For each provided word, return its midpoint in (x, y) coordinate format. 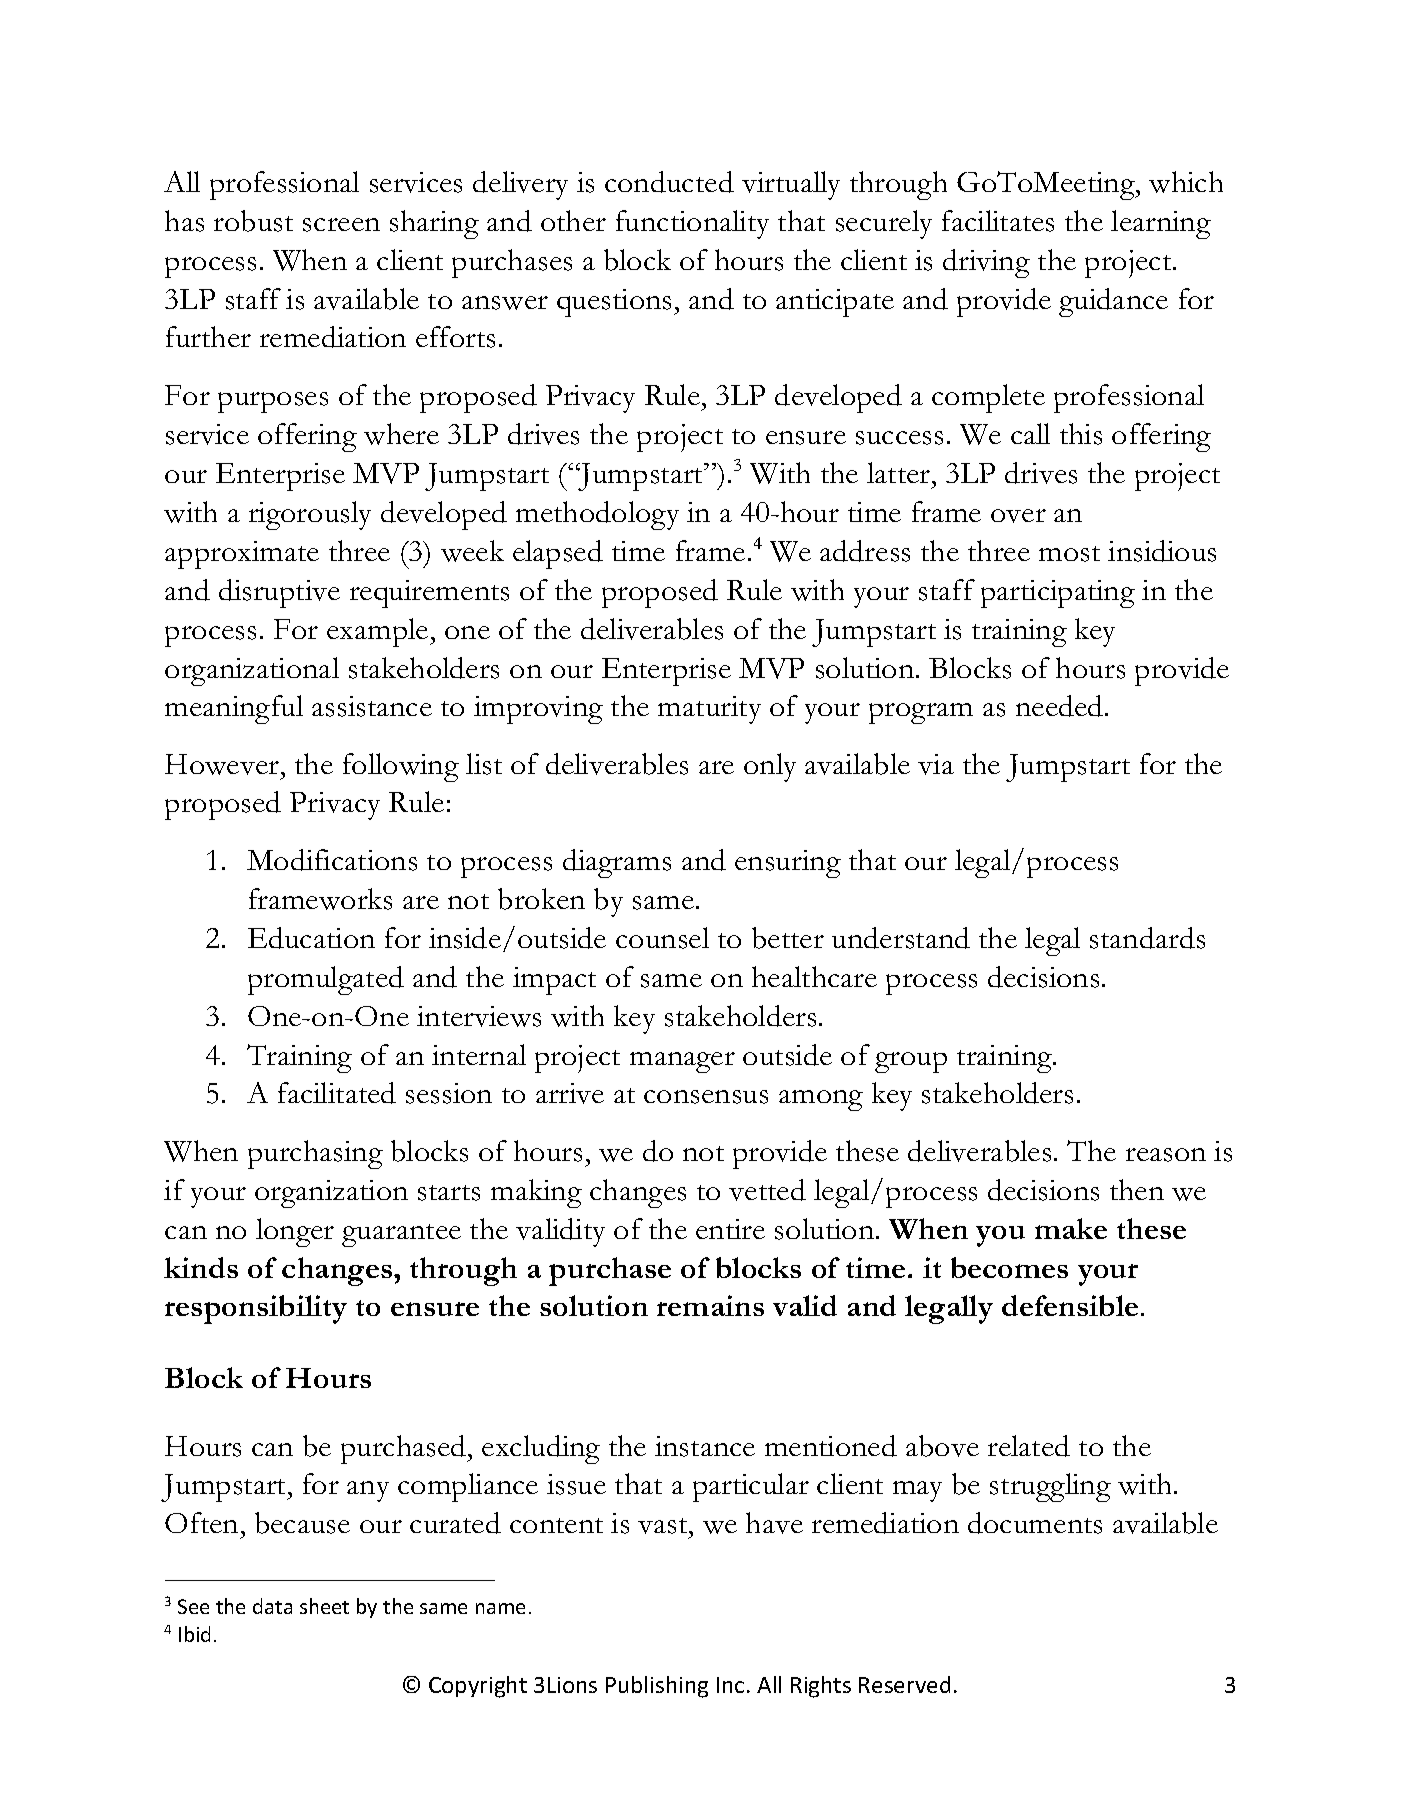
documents (1035, 1523)
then (1137, 1189)
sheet (324, 1606)
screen (341, 225)
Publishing (657, 1687)
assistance (372, 706)
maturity (709, 710)
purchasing (315, 1154)
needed (1061, 706)
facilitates (998, 221)
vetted (767, 1190)
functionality (692, 224)
